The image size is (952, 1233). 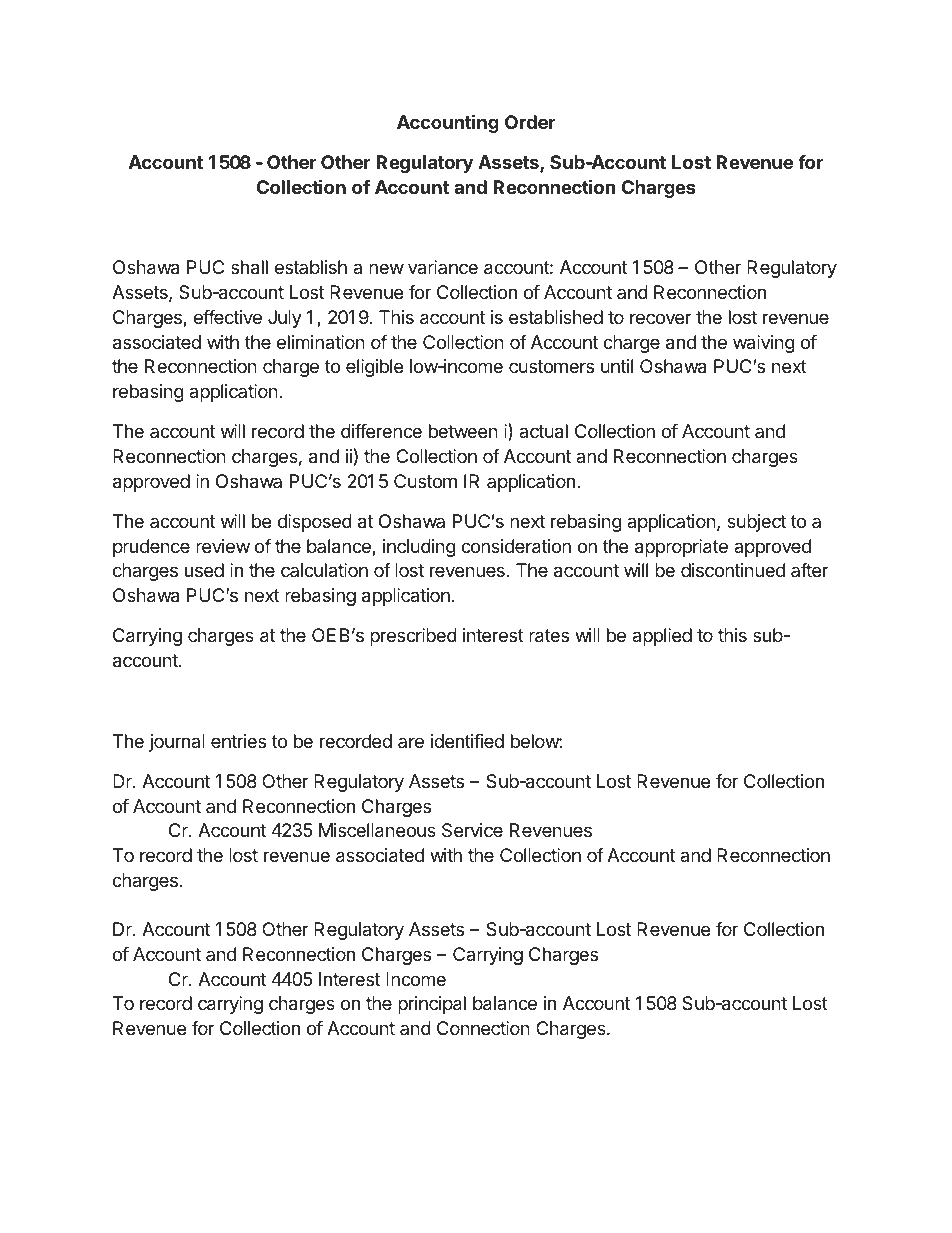 I want to click on Order, so click(x=530, y=122).
